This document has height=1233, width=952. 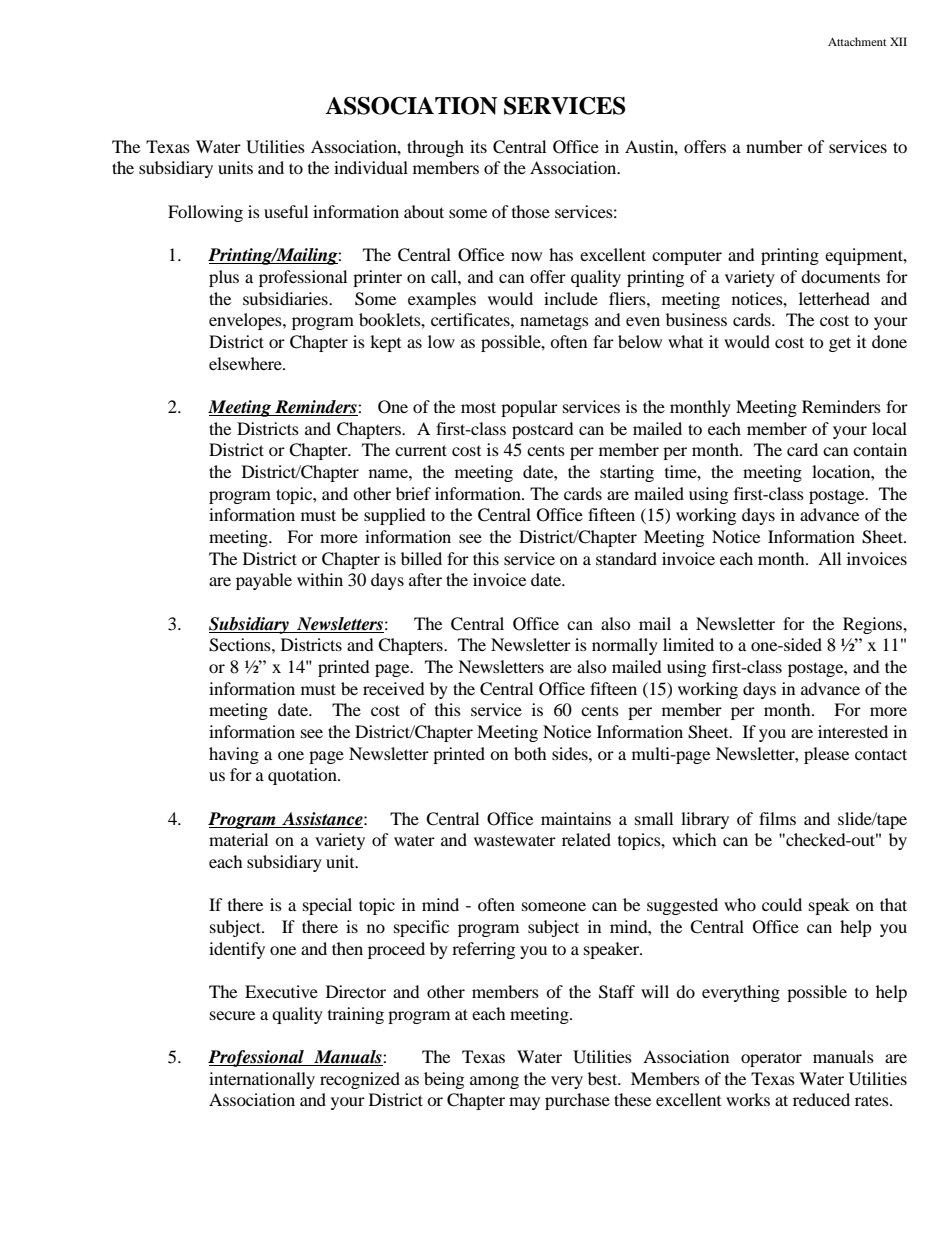 What do you see at coordinates (576, 818) in the document?
I see `maintains` at bounding box center [576, 818].
